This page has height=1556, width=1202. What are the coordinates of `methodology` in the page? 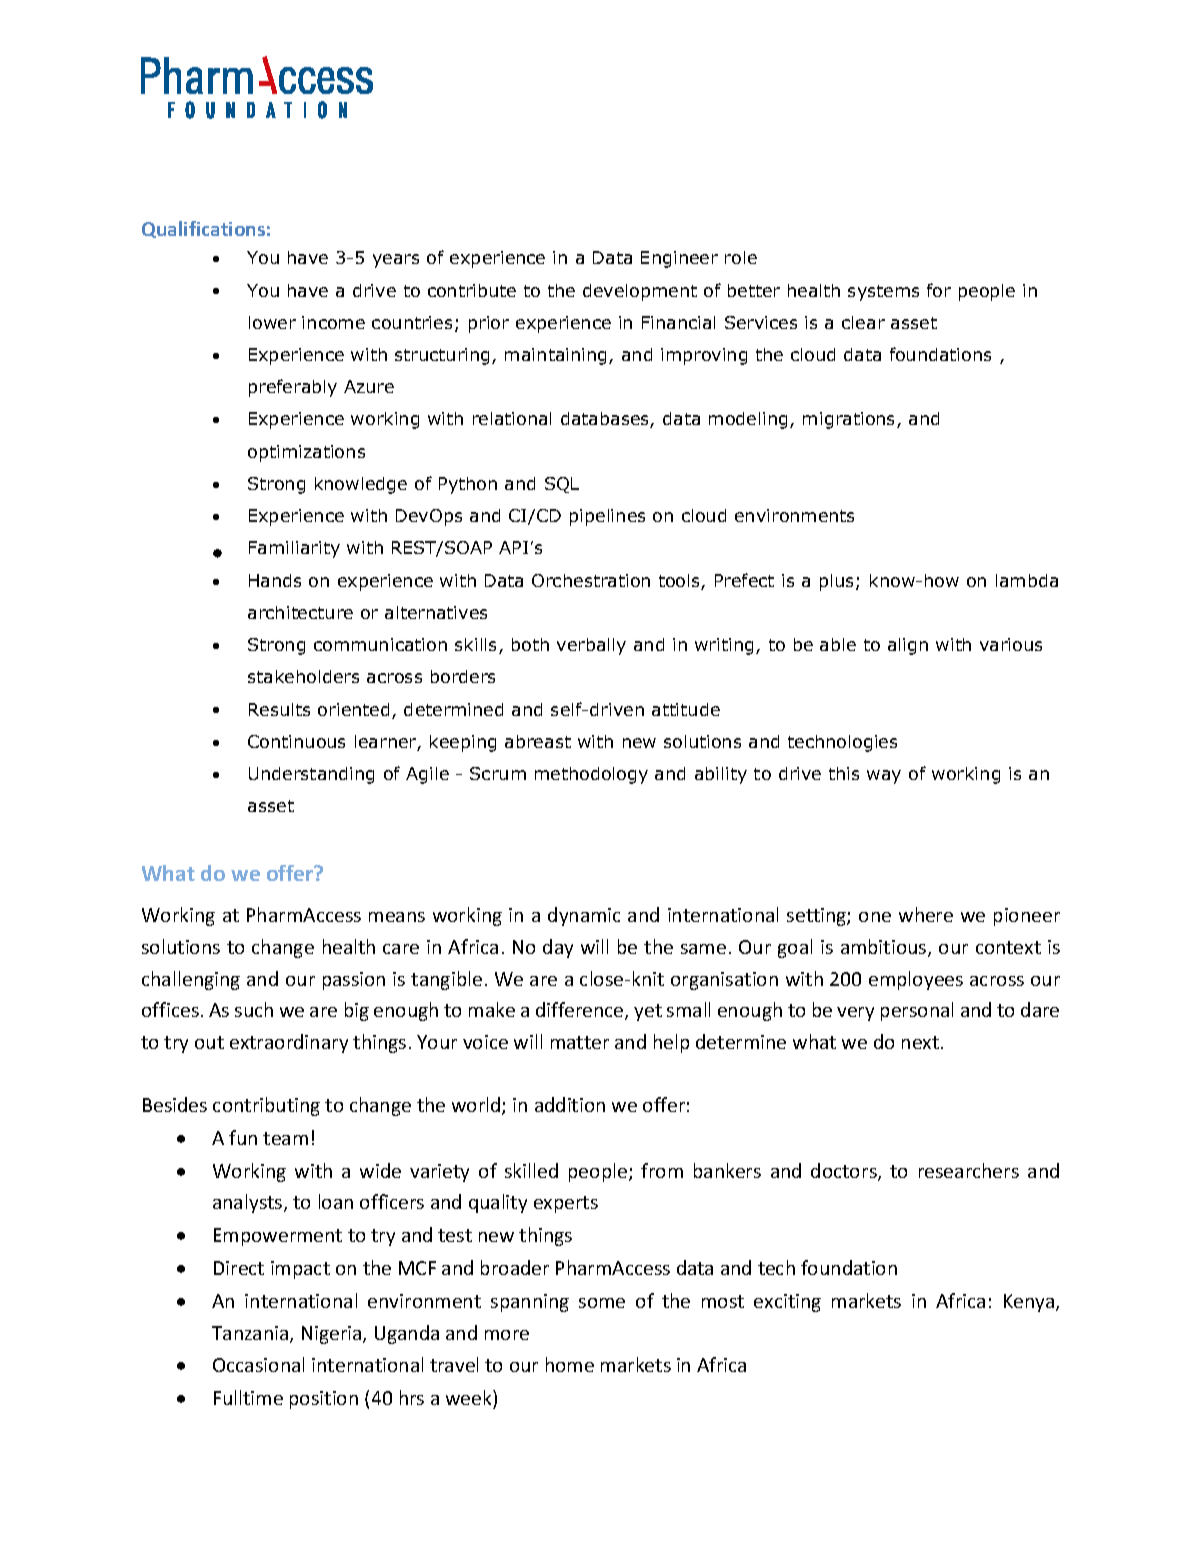 It's located at (591, 775).
